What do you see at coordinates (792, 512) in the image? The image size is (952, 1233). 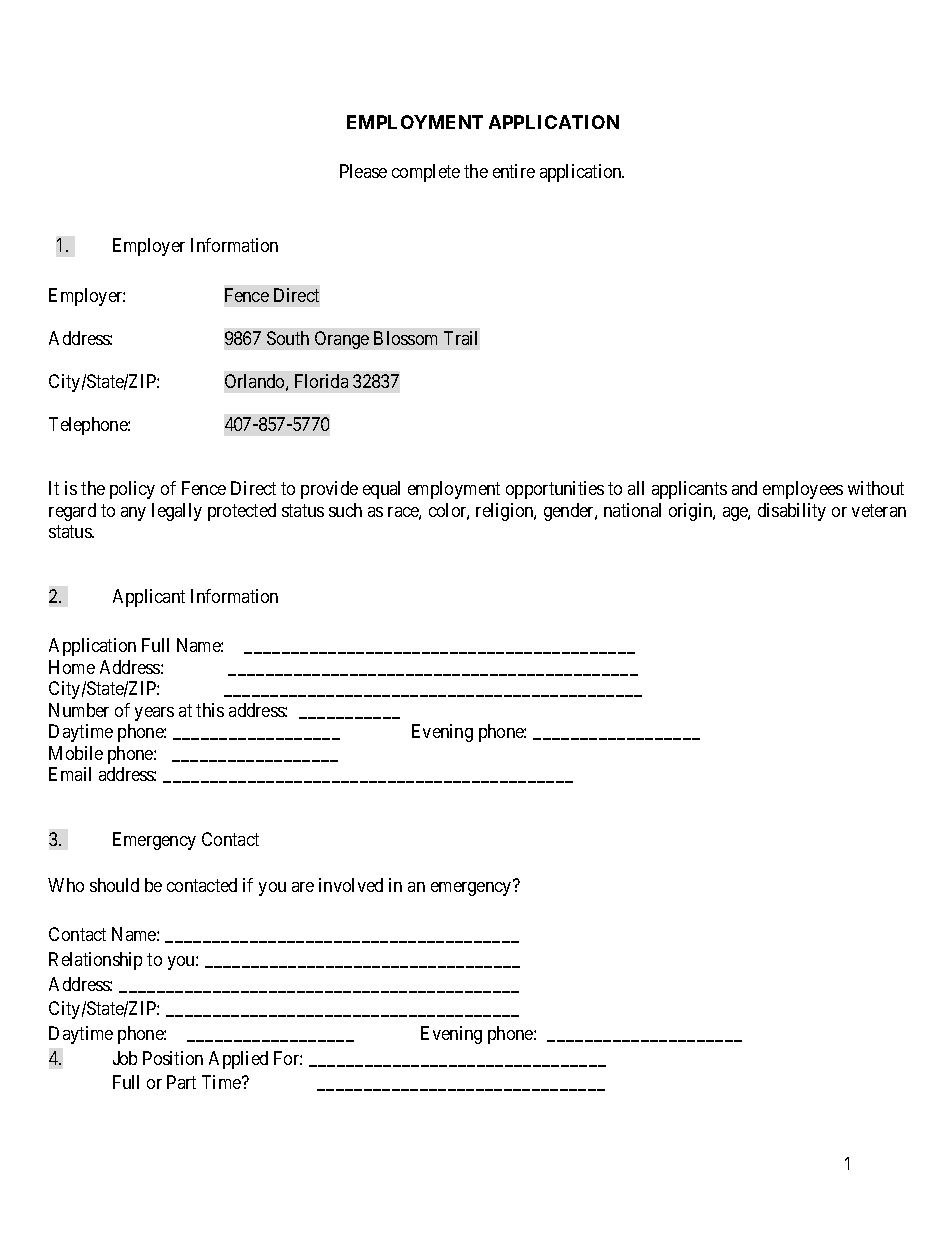 I see `disability` at bounding box center [792, 512].
